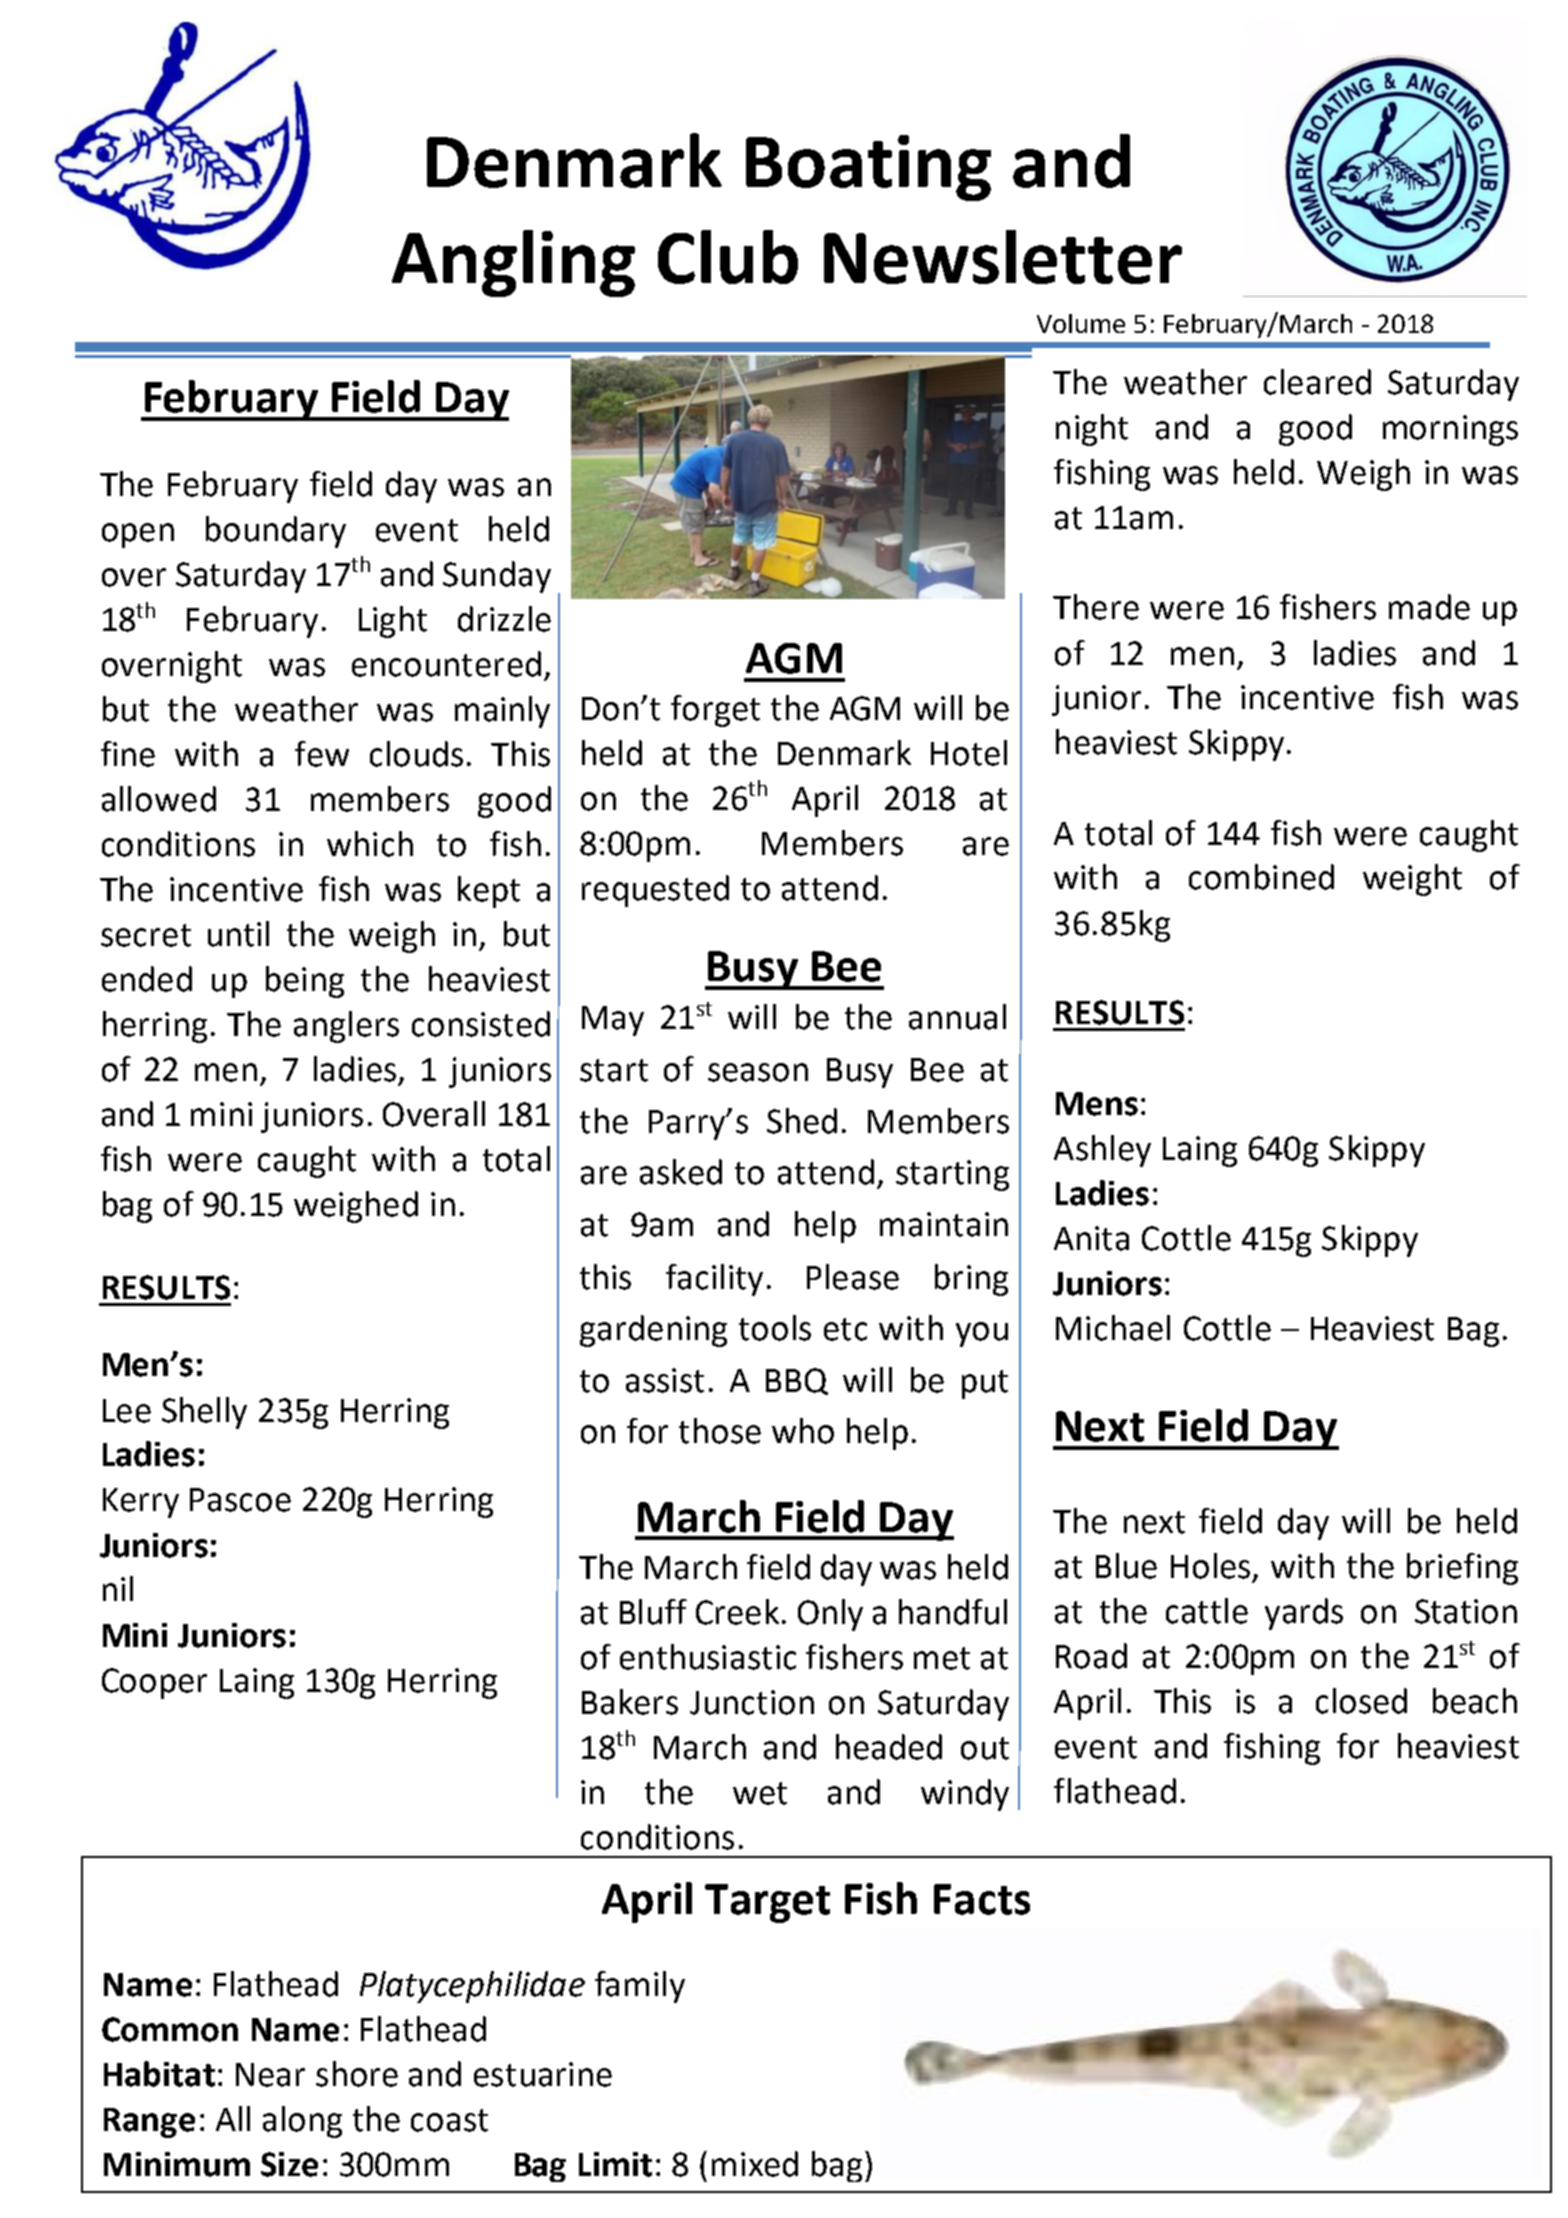  What do you see at coordinates (728, 257) in the image?
I see `Club` at bounding box center [728, 257].
